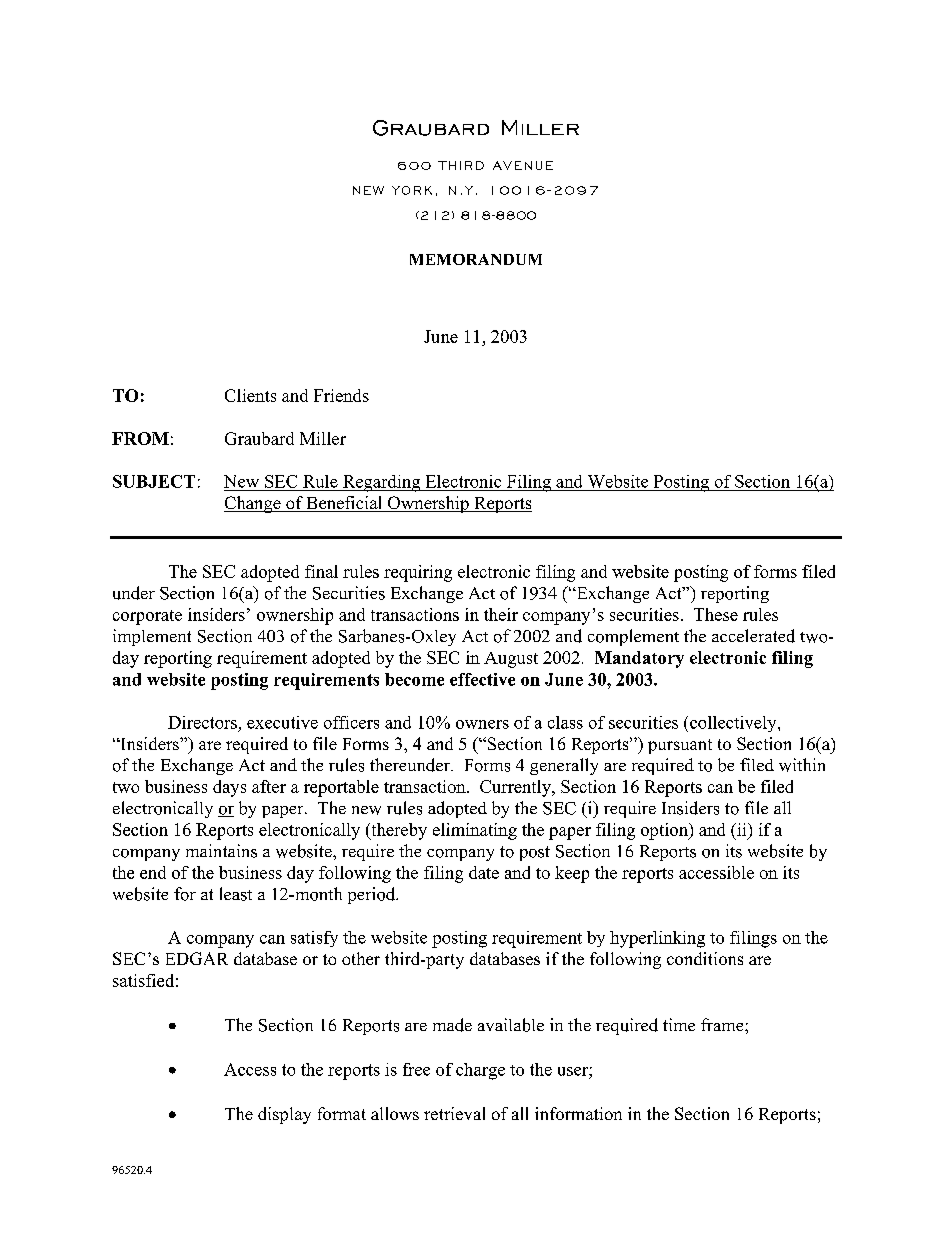 This screenshot has width=952, height=1233. Describe the element at coordinates (382, 483) in the screenshot. I see `Regarding` at that location.
